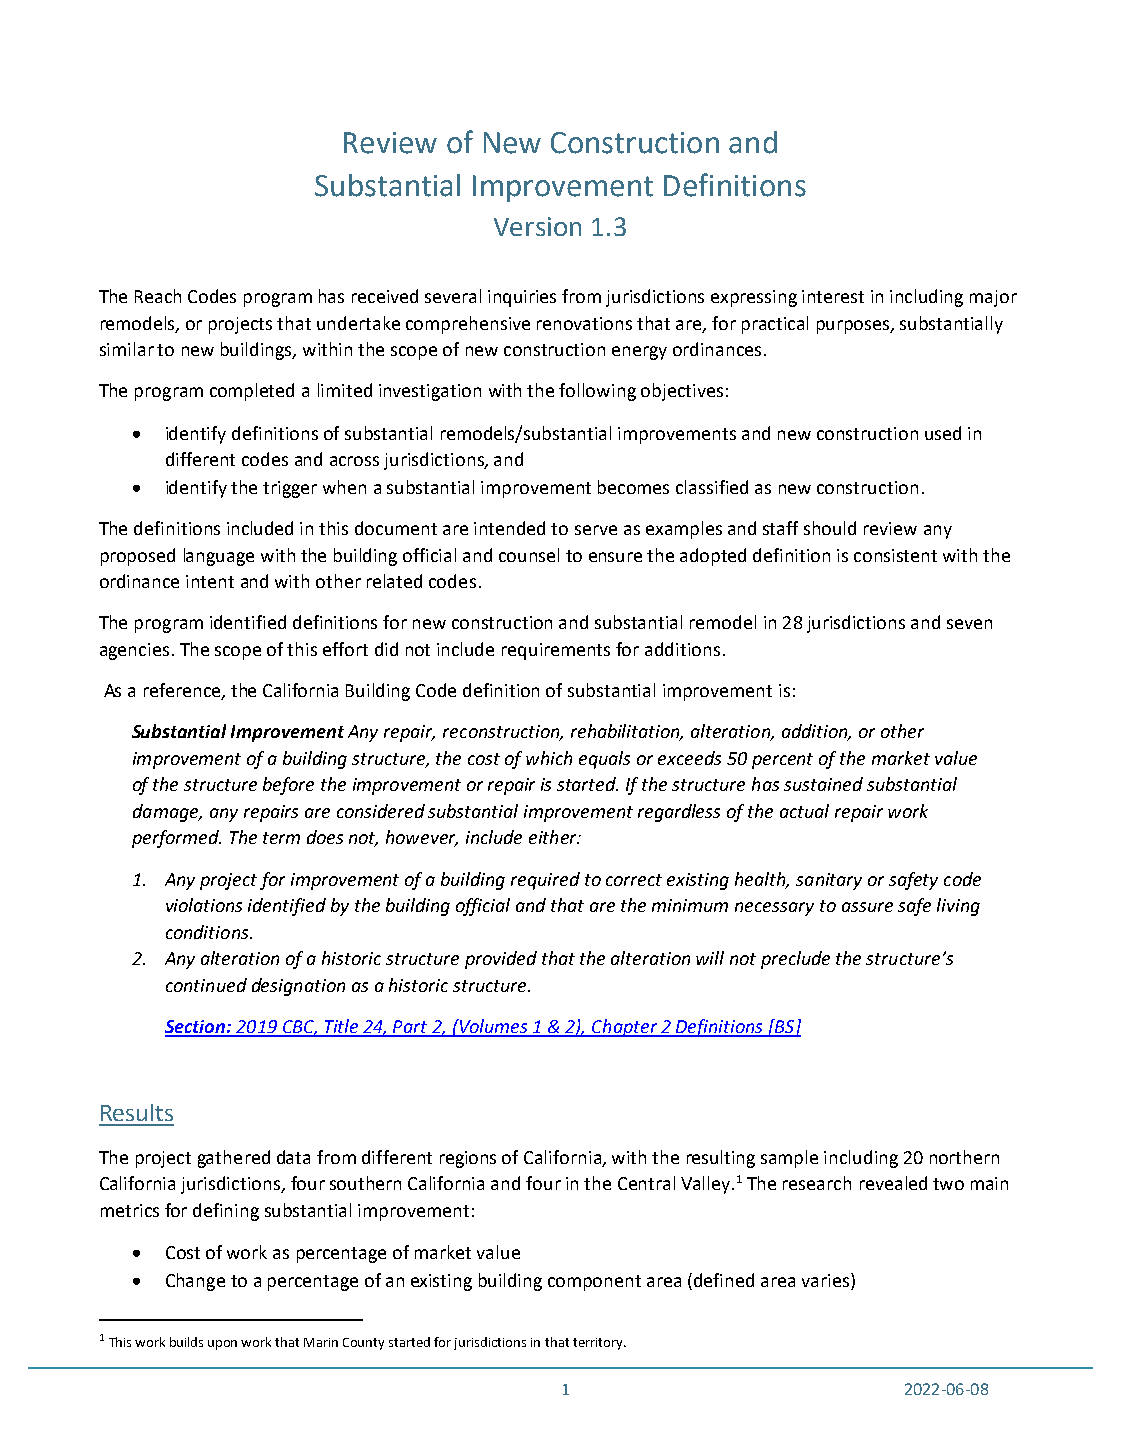  I want to click on violations, so click(204, 905).
